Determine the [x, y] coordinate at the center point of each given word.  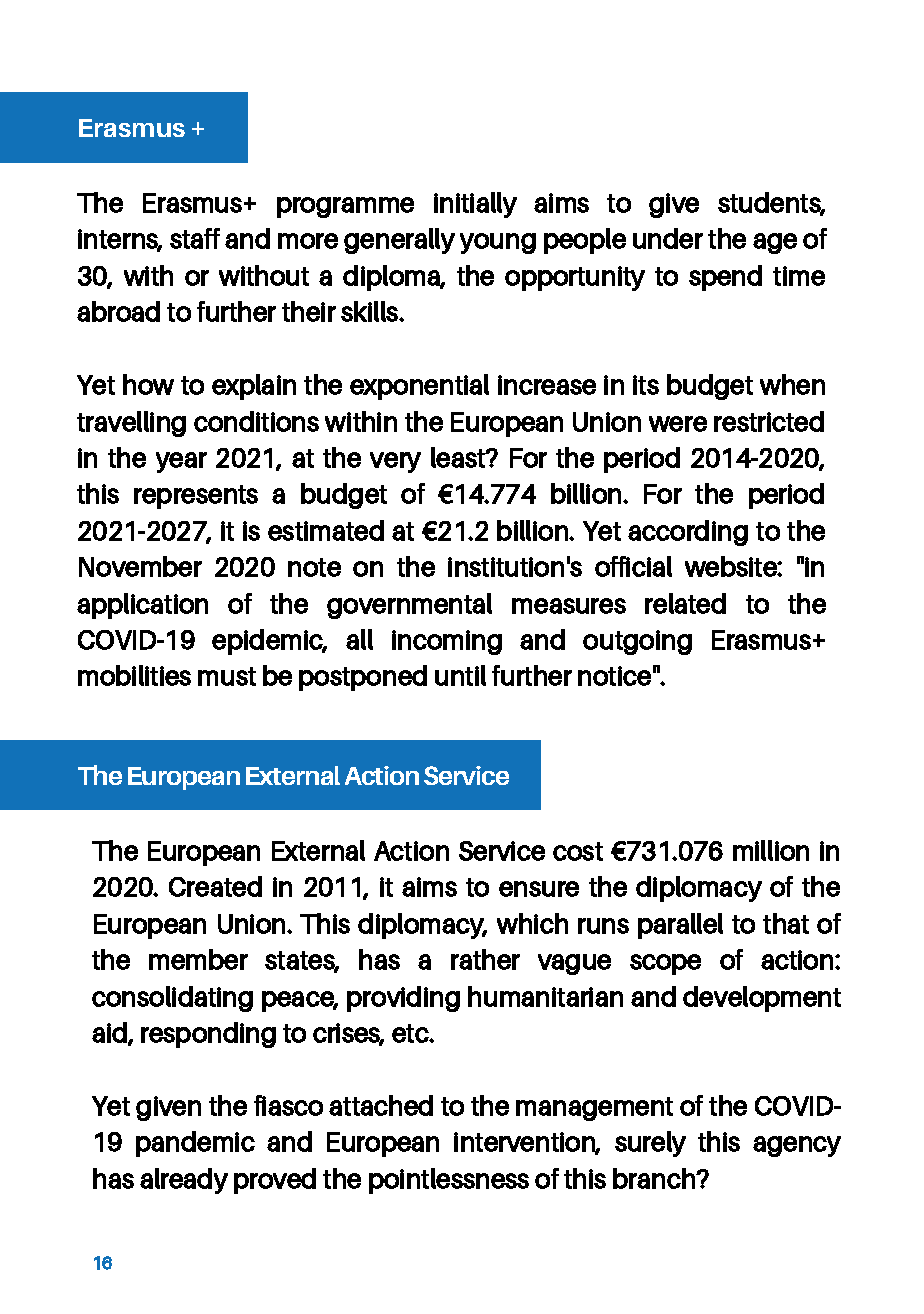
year [181, 462]
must [227, 676]
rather [485, 959]
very [395, 462]
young [498, 243]
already [184, 1181]
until [460, 675]
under [668, 238]
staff [195, 238]
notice [614, 676]
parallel [680, 926]
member [198, 959]
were [678, 424]
